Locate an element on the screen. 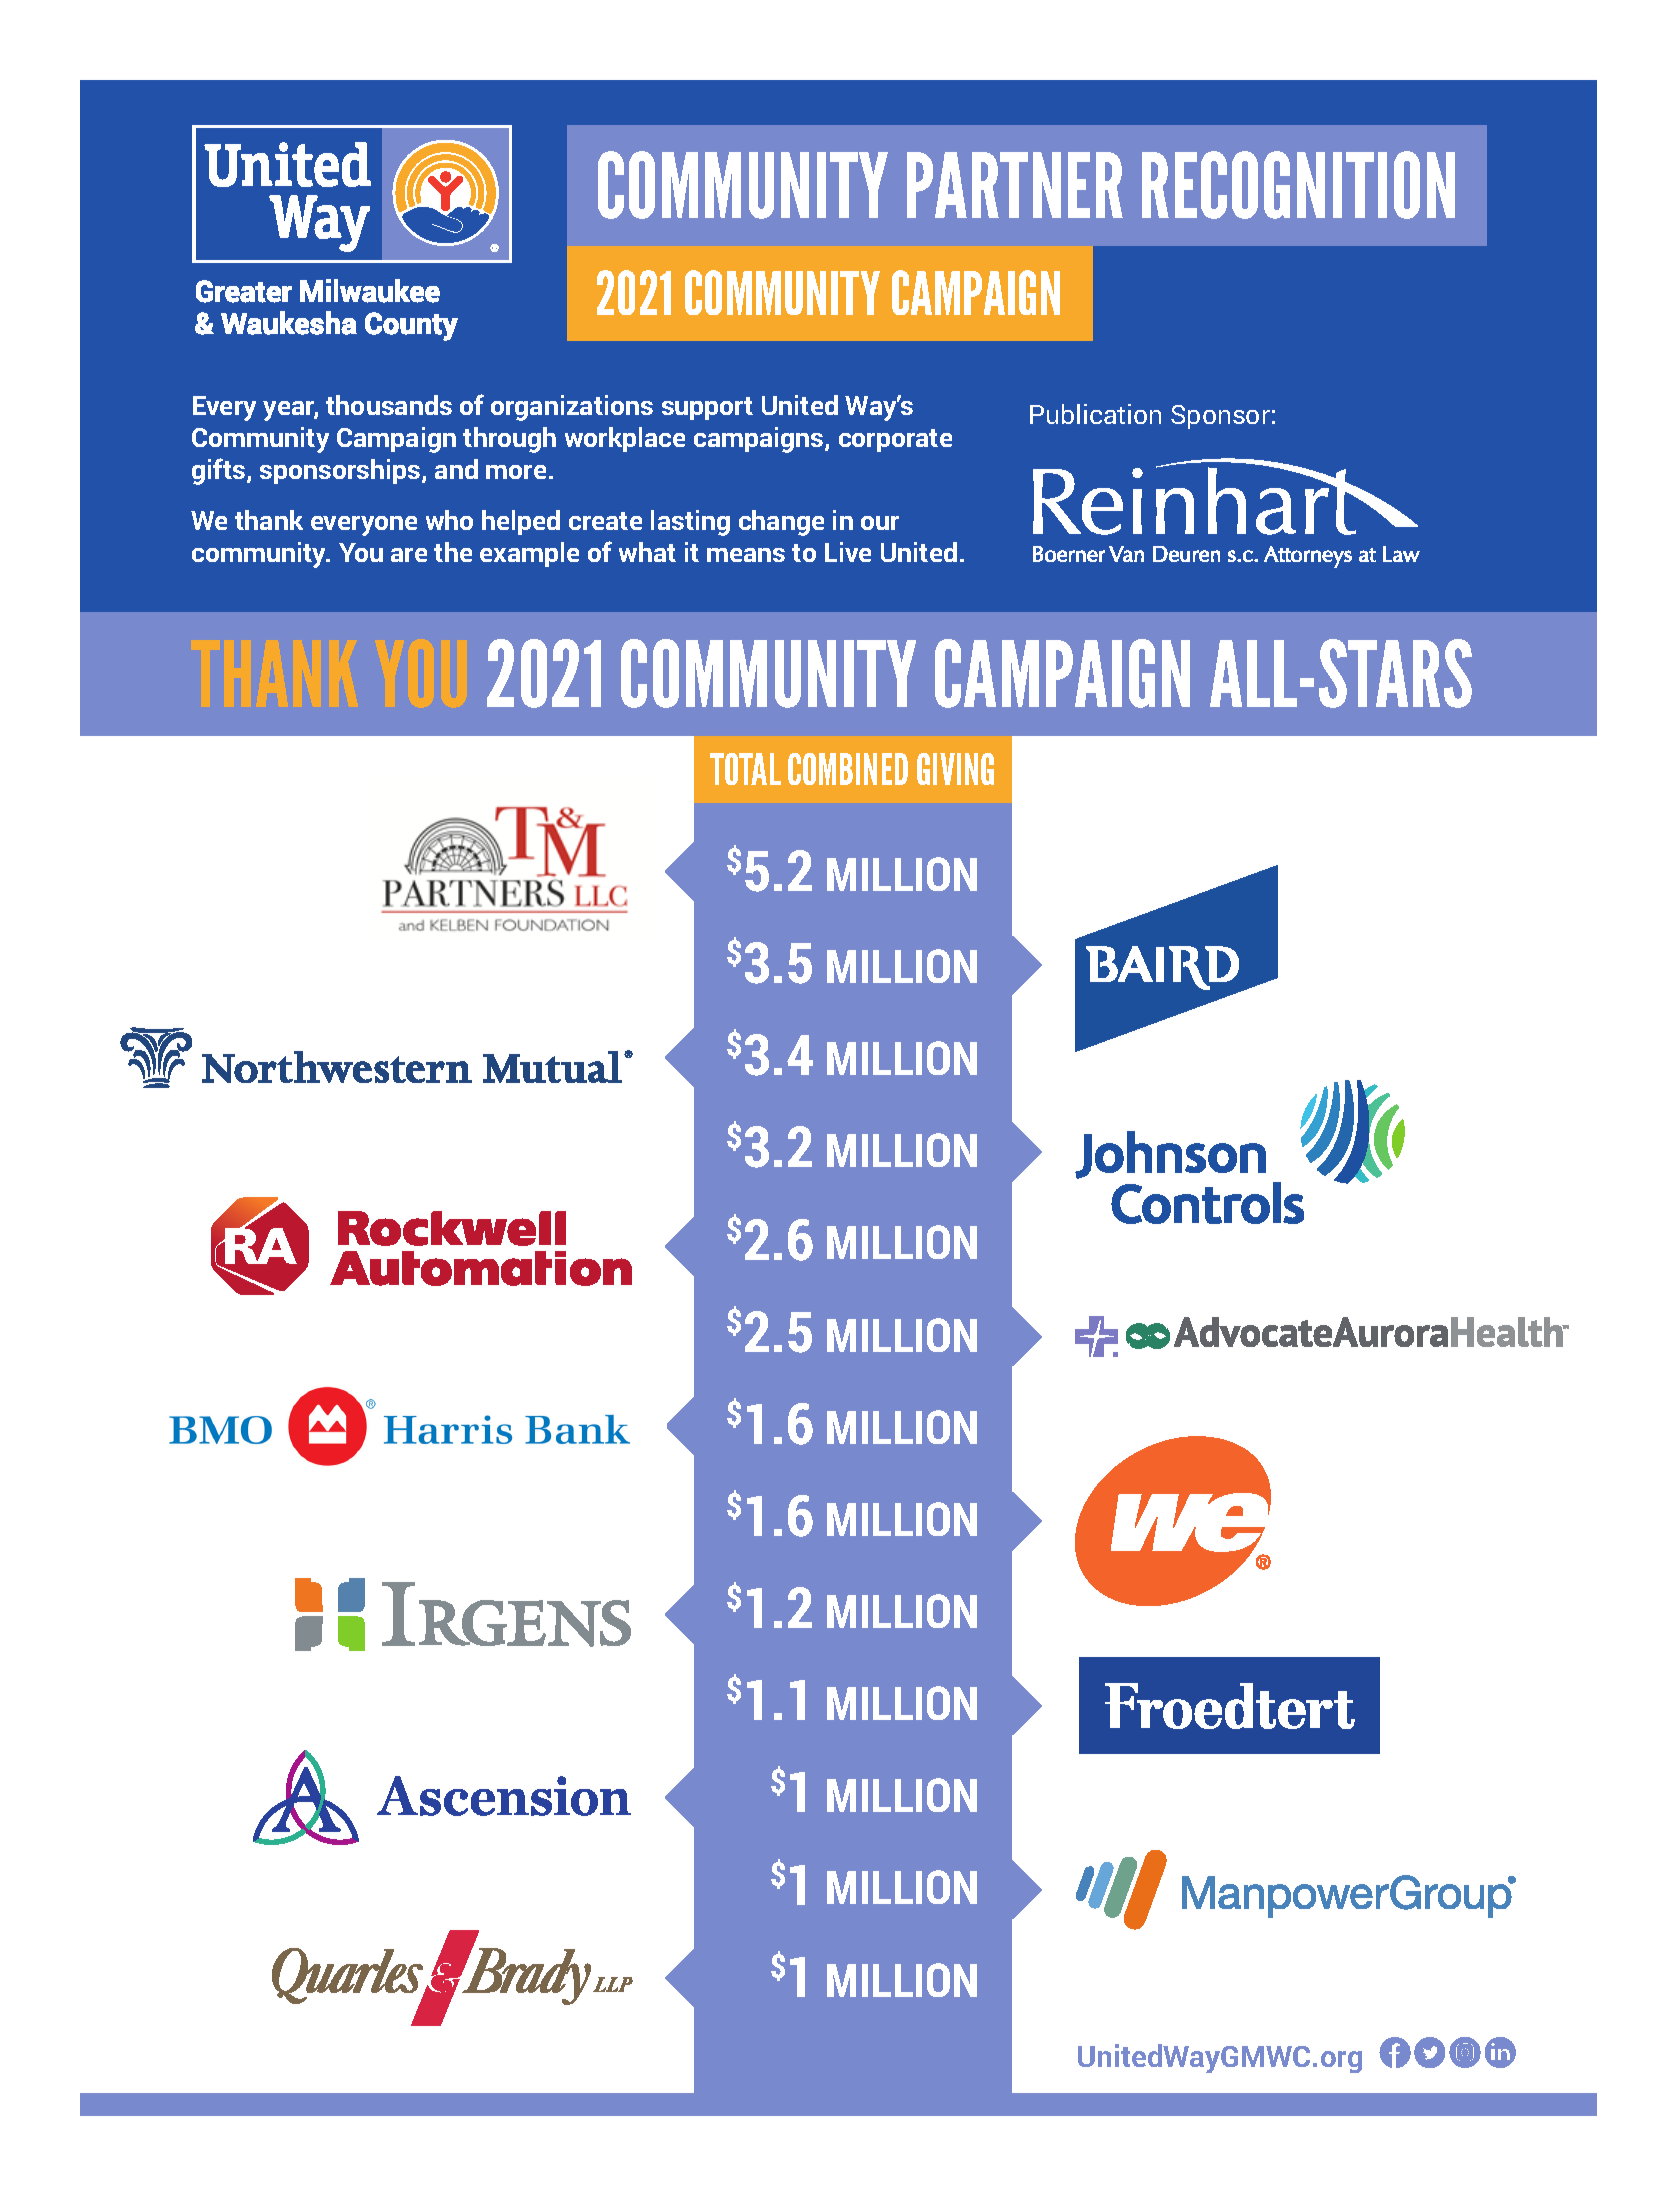 This screenshot has width=1677, height=2196. gifts is located at coordinates (220, 471).
